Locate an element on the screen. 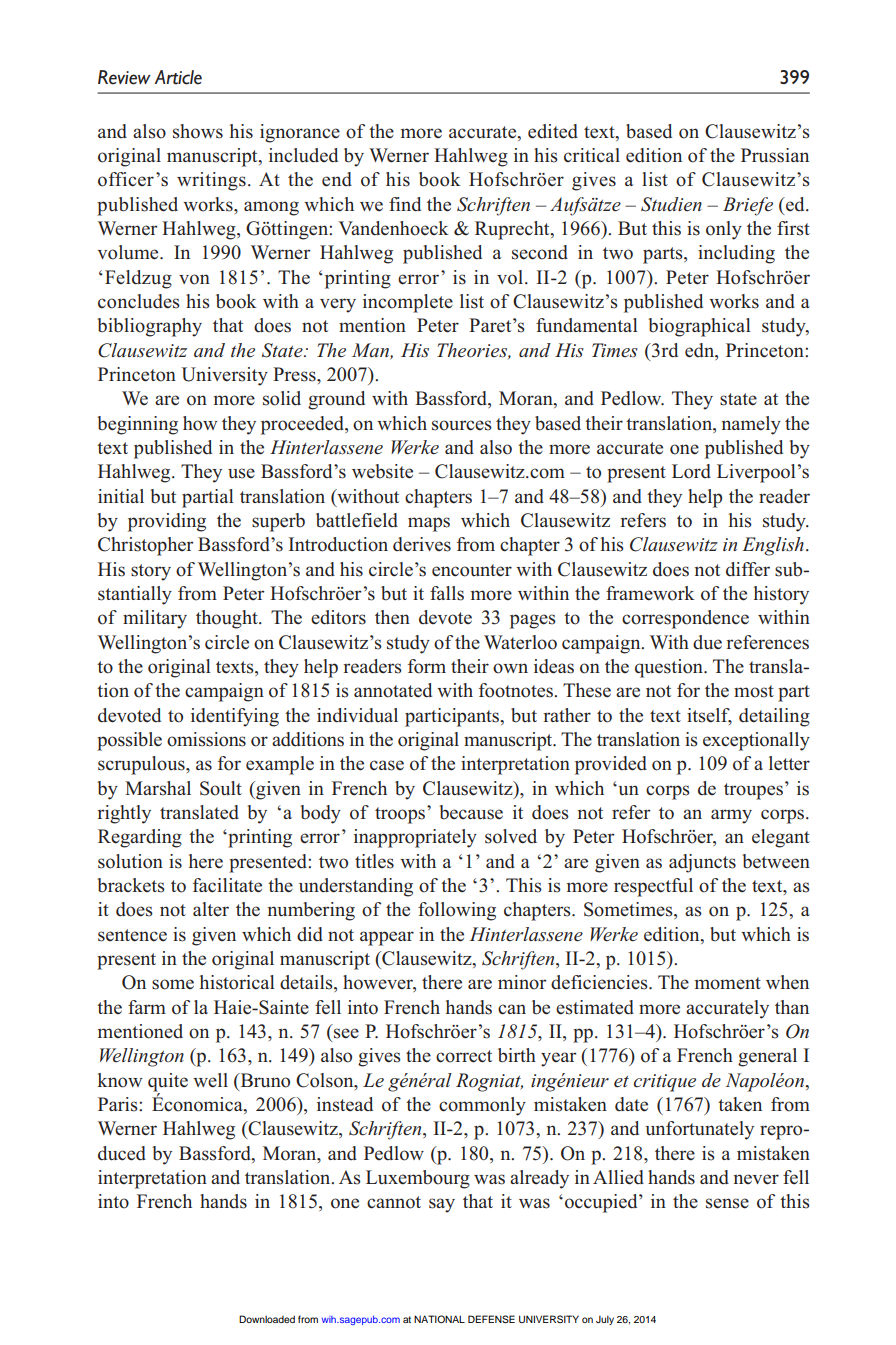 The width and height of the screenshot is (896, 1345). form is located at coordinates (427, 666).
